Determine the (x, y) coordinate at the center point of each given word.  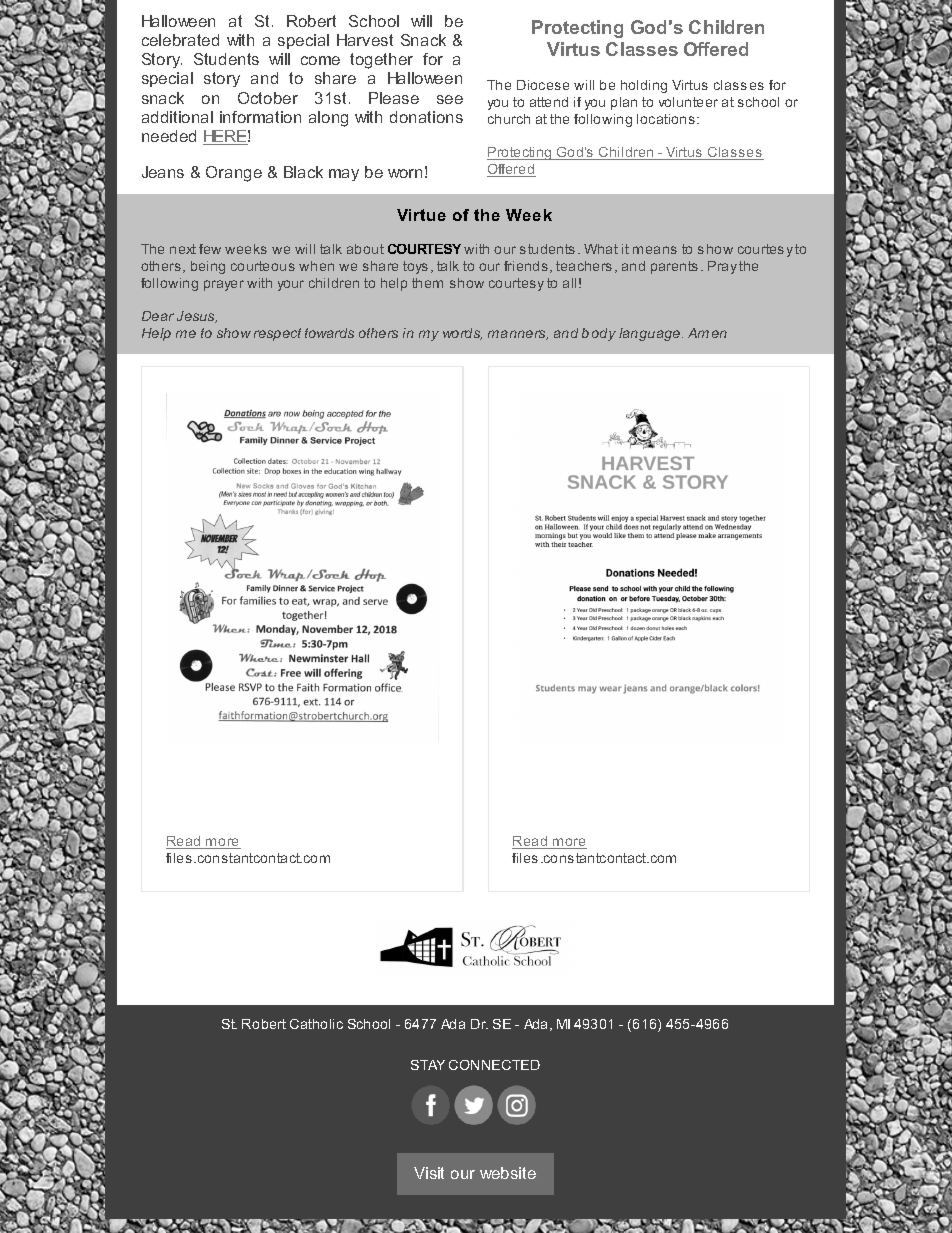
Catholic (316, 1024)
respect (277, 334)
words (462, 334)
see (450, 99)
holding (644, 86)
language (651, 334)
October (268, 98)
